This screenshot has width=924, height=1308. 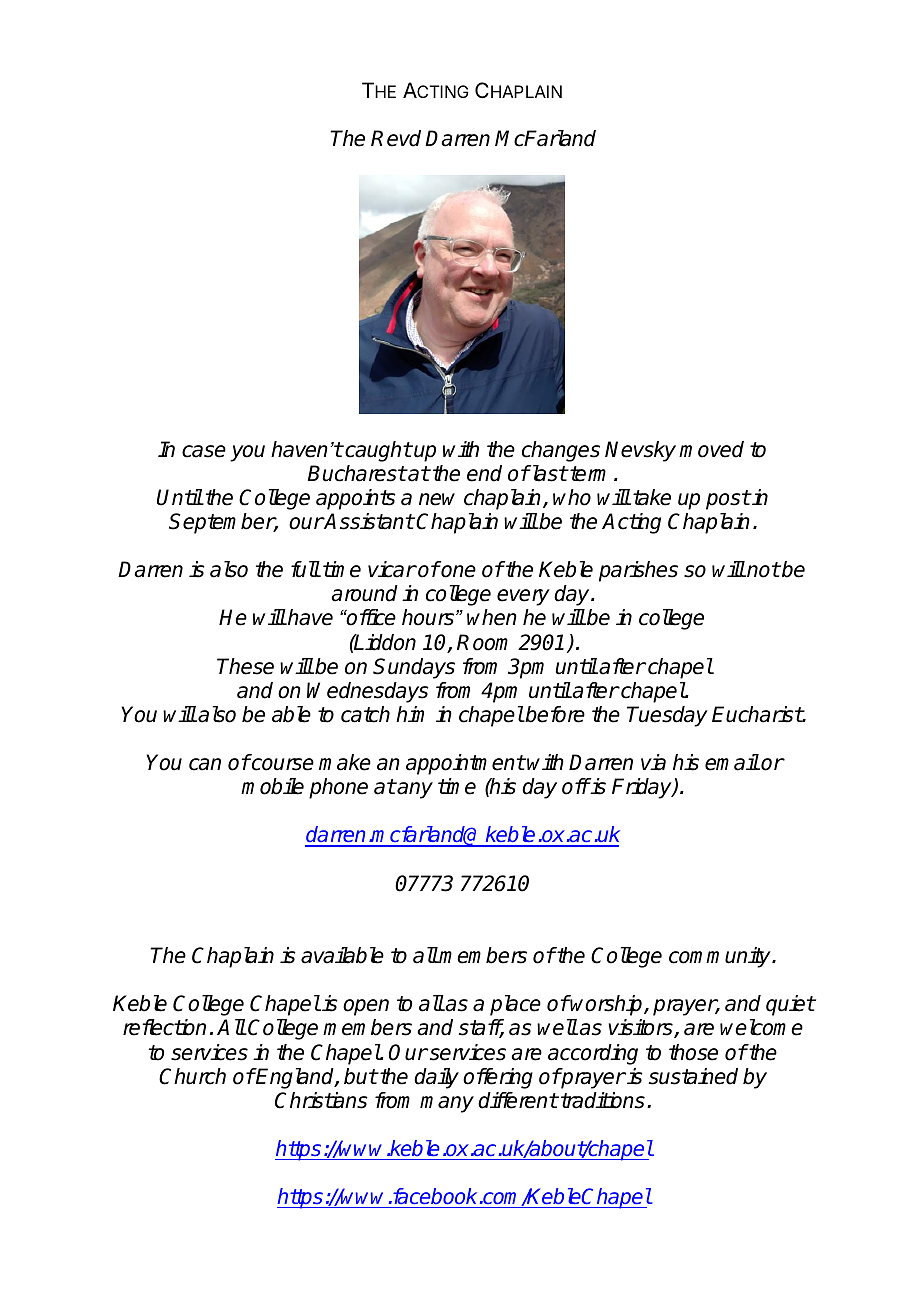 I want to click on end, so click(x=484, y=473).
